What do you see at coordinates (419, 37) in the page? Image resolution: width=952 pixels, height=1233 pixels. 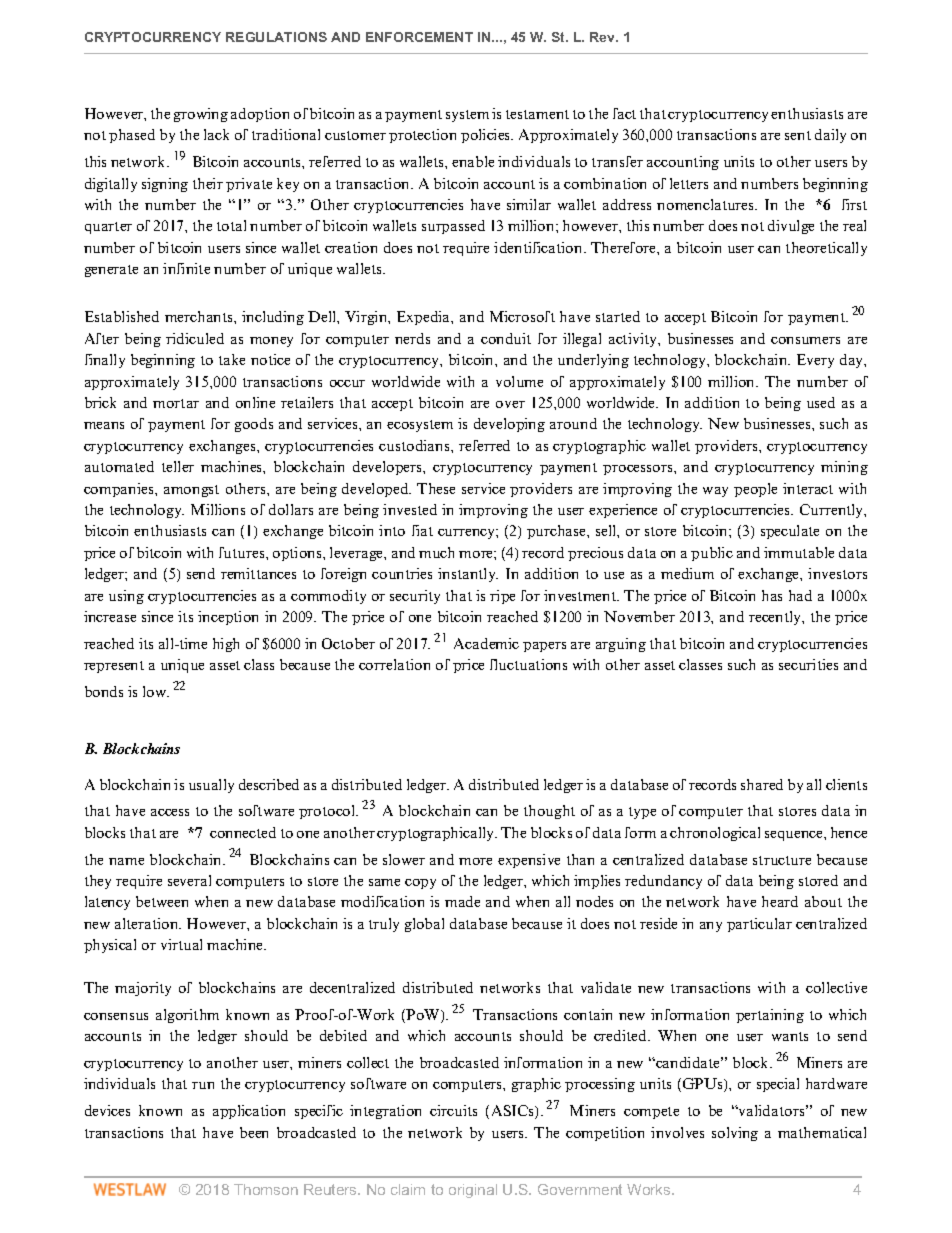 I see `ENFORCEMENT` at bounding box center [419, 37].
